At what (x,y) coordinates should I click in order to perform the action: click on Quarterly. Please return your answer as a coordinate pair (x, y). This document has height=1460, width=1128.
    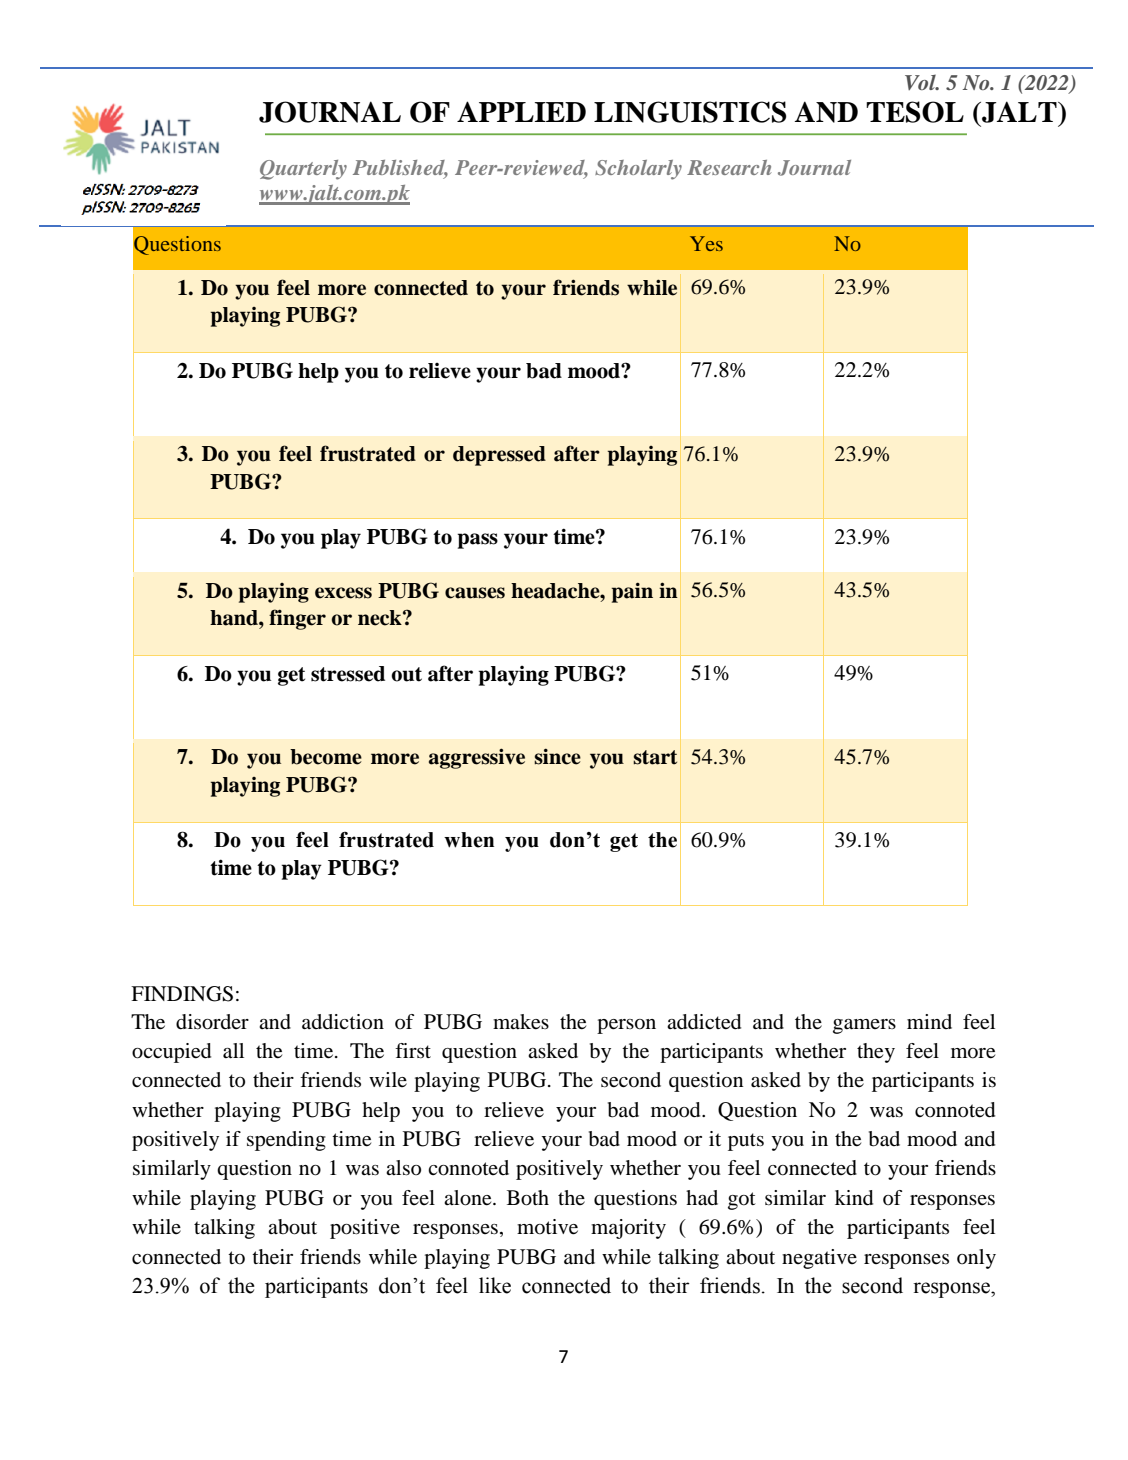
    Looking at the image, I should click on (303, 170).
